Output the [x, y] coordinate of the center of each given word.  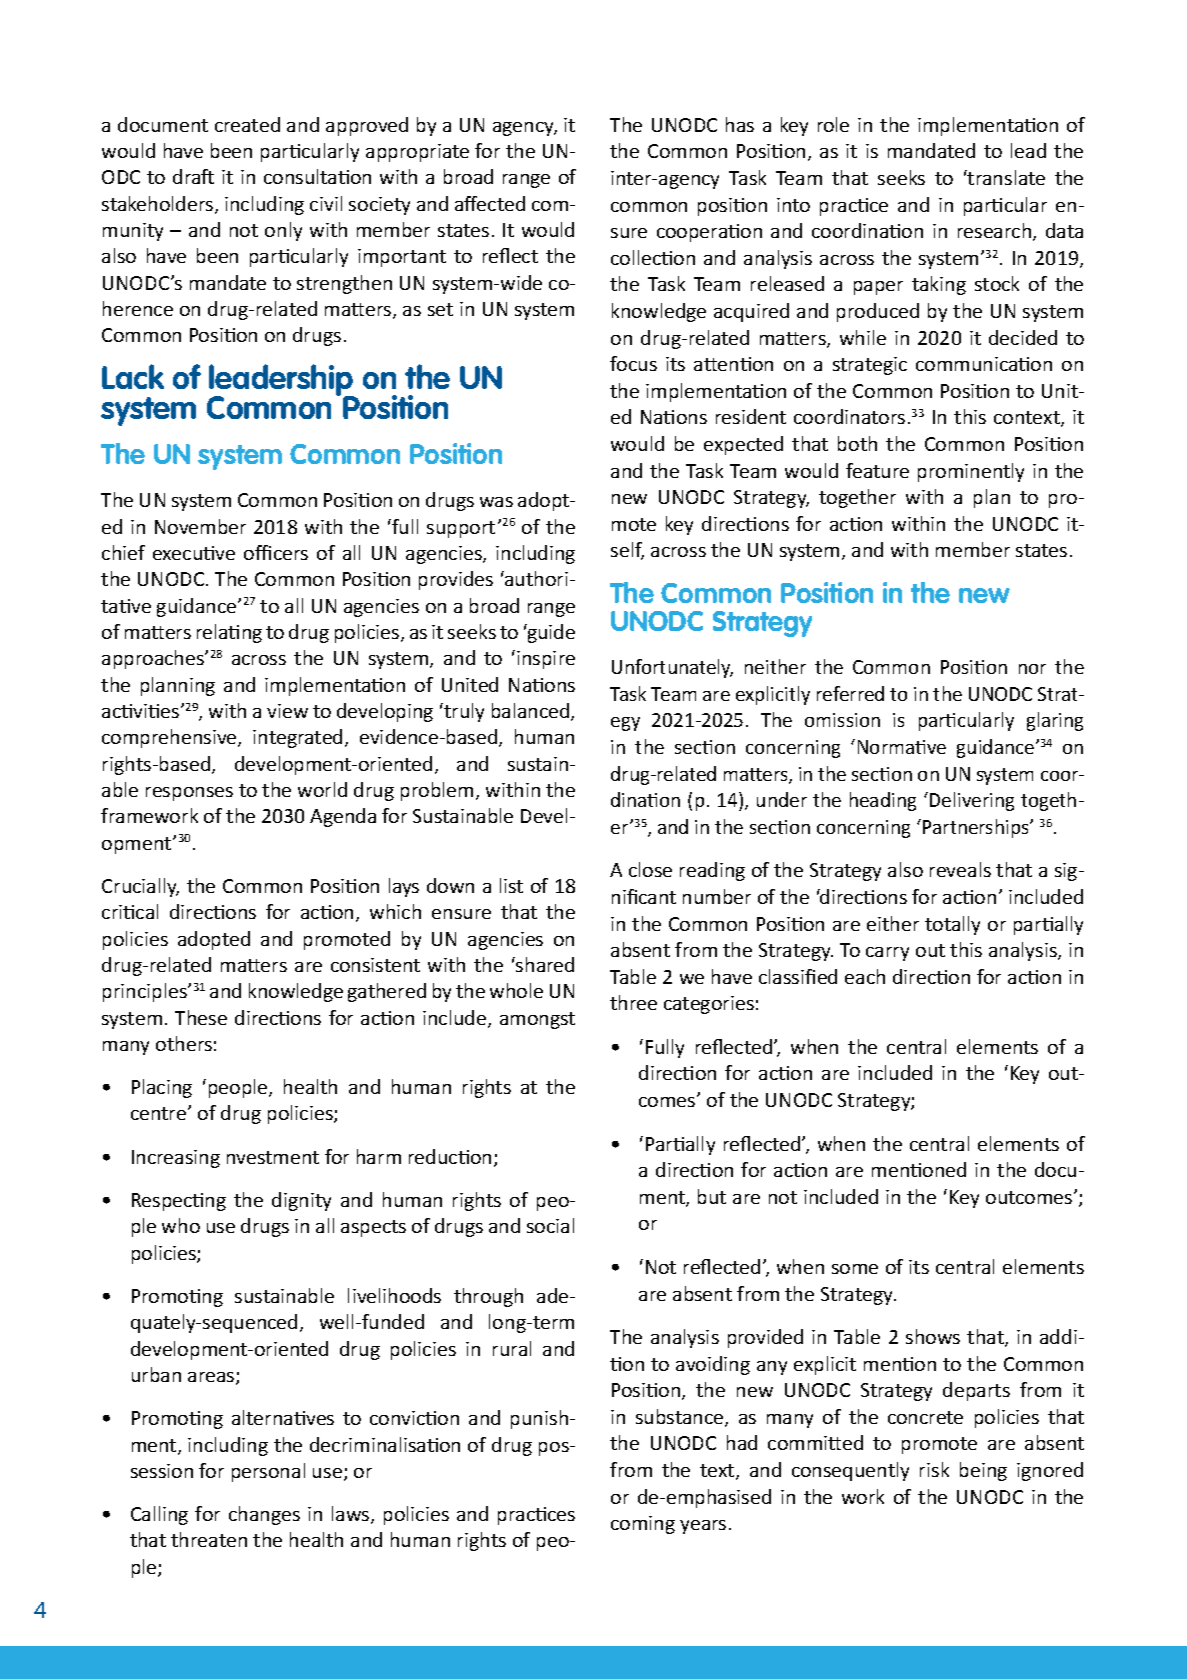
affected [490, 203]
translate [1005, 177]
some [855, 1269]
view [287, 711]
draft [193, 176]
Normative [902, 747]
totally [952, 925]
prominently [971, 472]
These [201, 1017]
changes [264, 1515]
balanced [532, 712]
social [550, 1225]
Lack [133, 376]
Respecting [179, 1202]
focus [633, 363]
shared [544, 964]
